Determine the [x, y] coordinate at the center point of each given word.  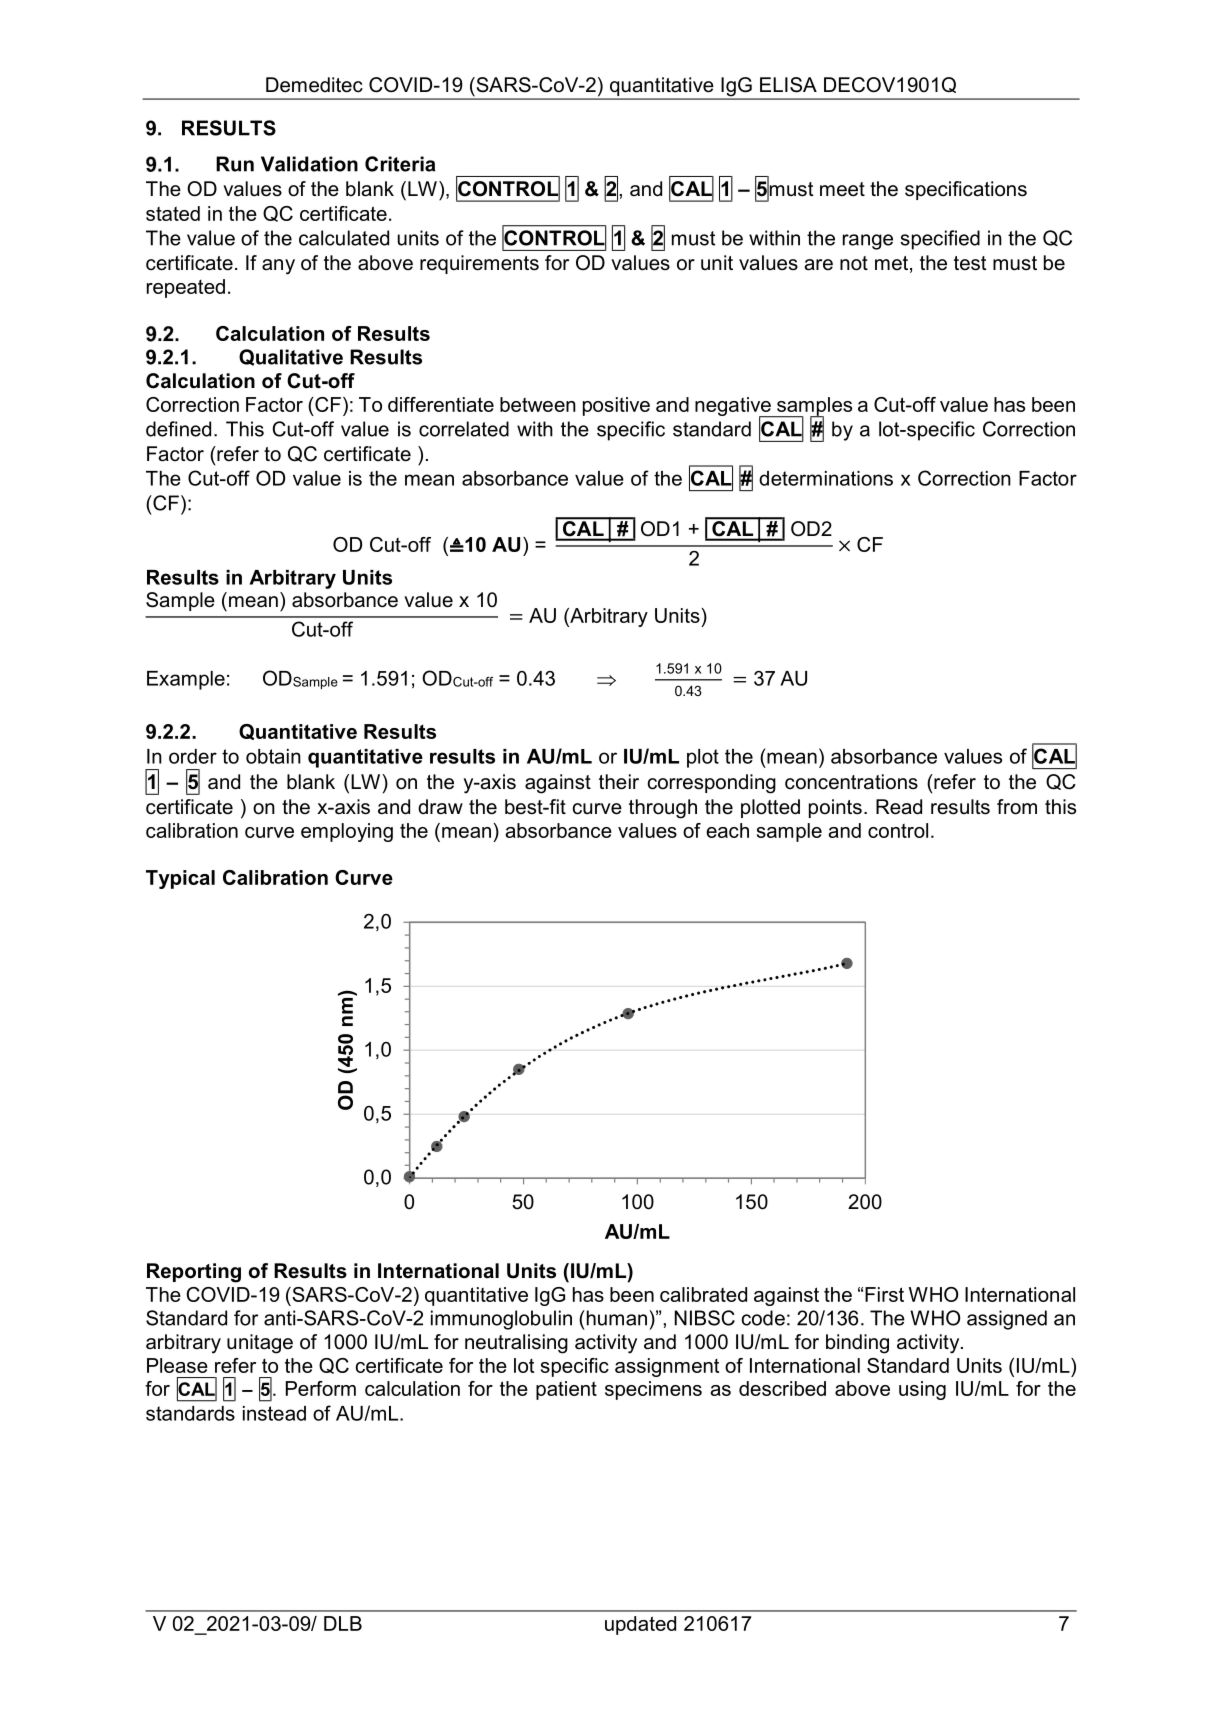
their [619, 782]
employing [347, 832]
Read [899, 807]
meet [842, 189]
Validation [309, 164]
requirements [479, 264]
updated [640, 1625]
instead [274, 1413]
